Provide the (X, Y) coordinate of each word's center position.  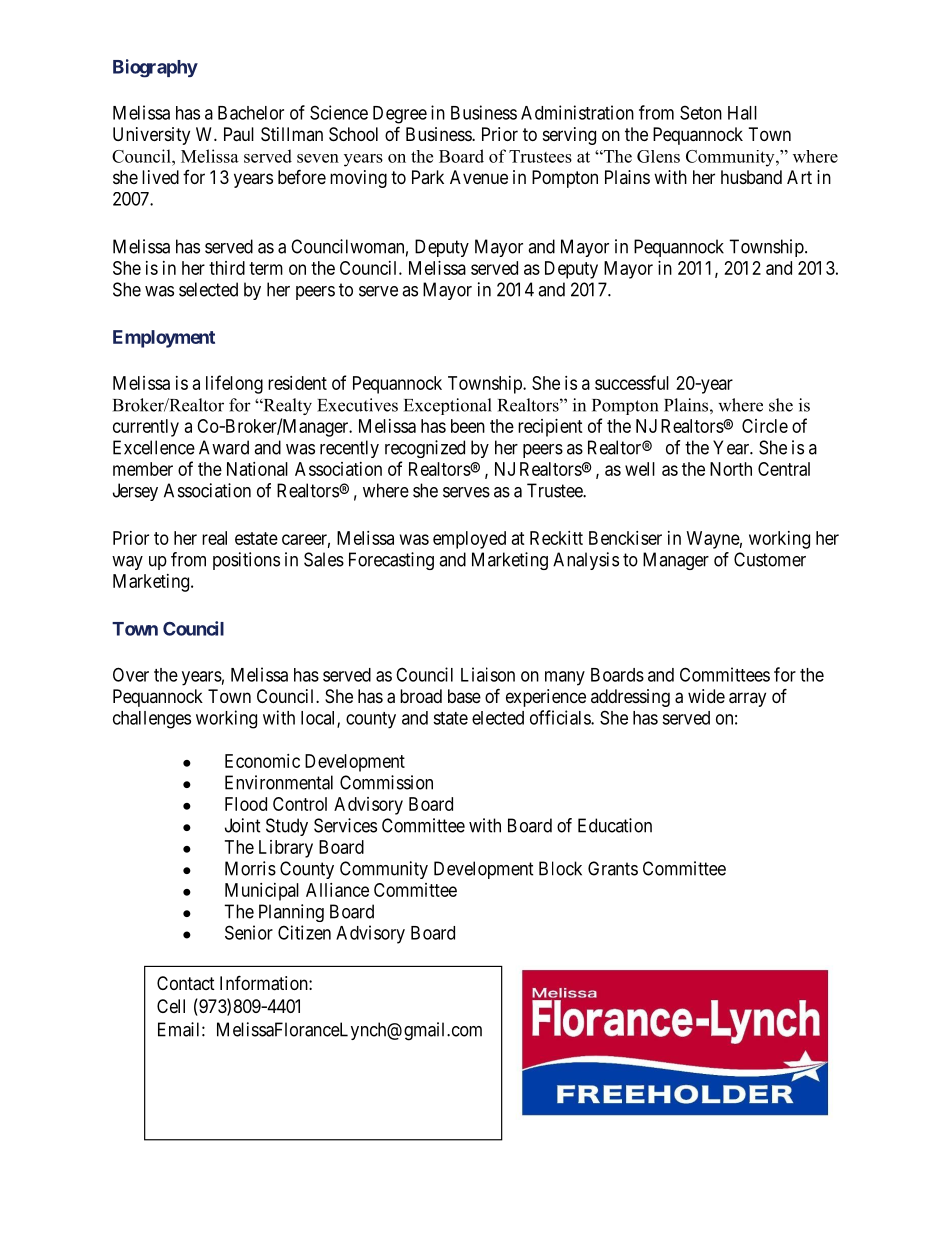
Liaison (488, 674)
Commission (386, 782)
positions (246, 561)
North (731, 469)
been (468, 426)
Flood (246, 804)
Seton (701, 112)
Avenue (479, 177)
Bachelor (251, 113)
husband (751, 177)
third (227, 268)
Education (615, 825)
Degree (400, 115)
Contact (186, 983)
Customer (770, 559)
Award (224, 447)
